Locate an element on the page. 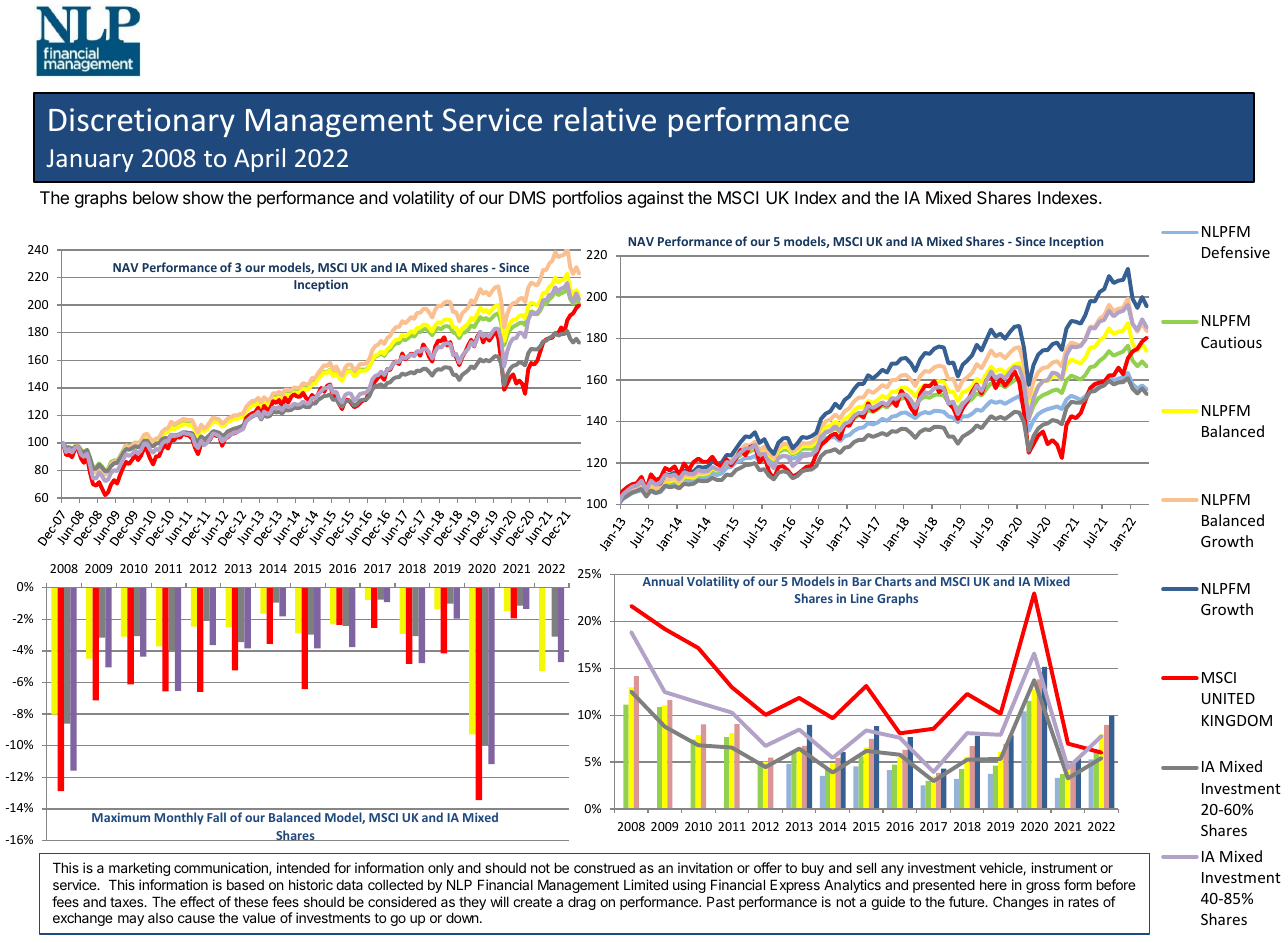 This page has width=1288, height=943. April is located at coordinates (259, 160).
